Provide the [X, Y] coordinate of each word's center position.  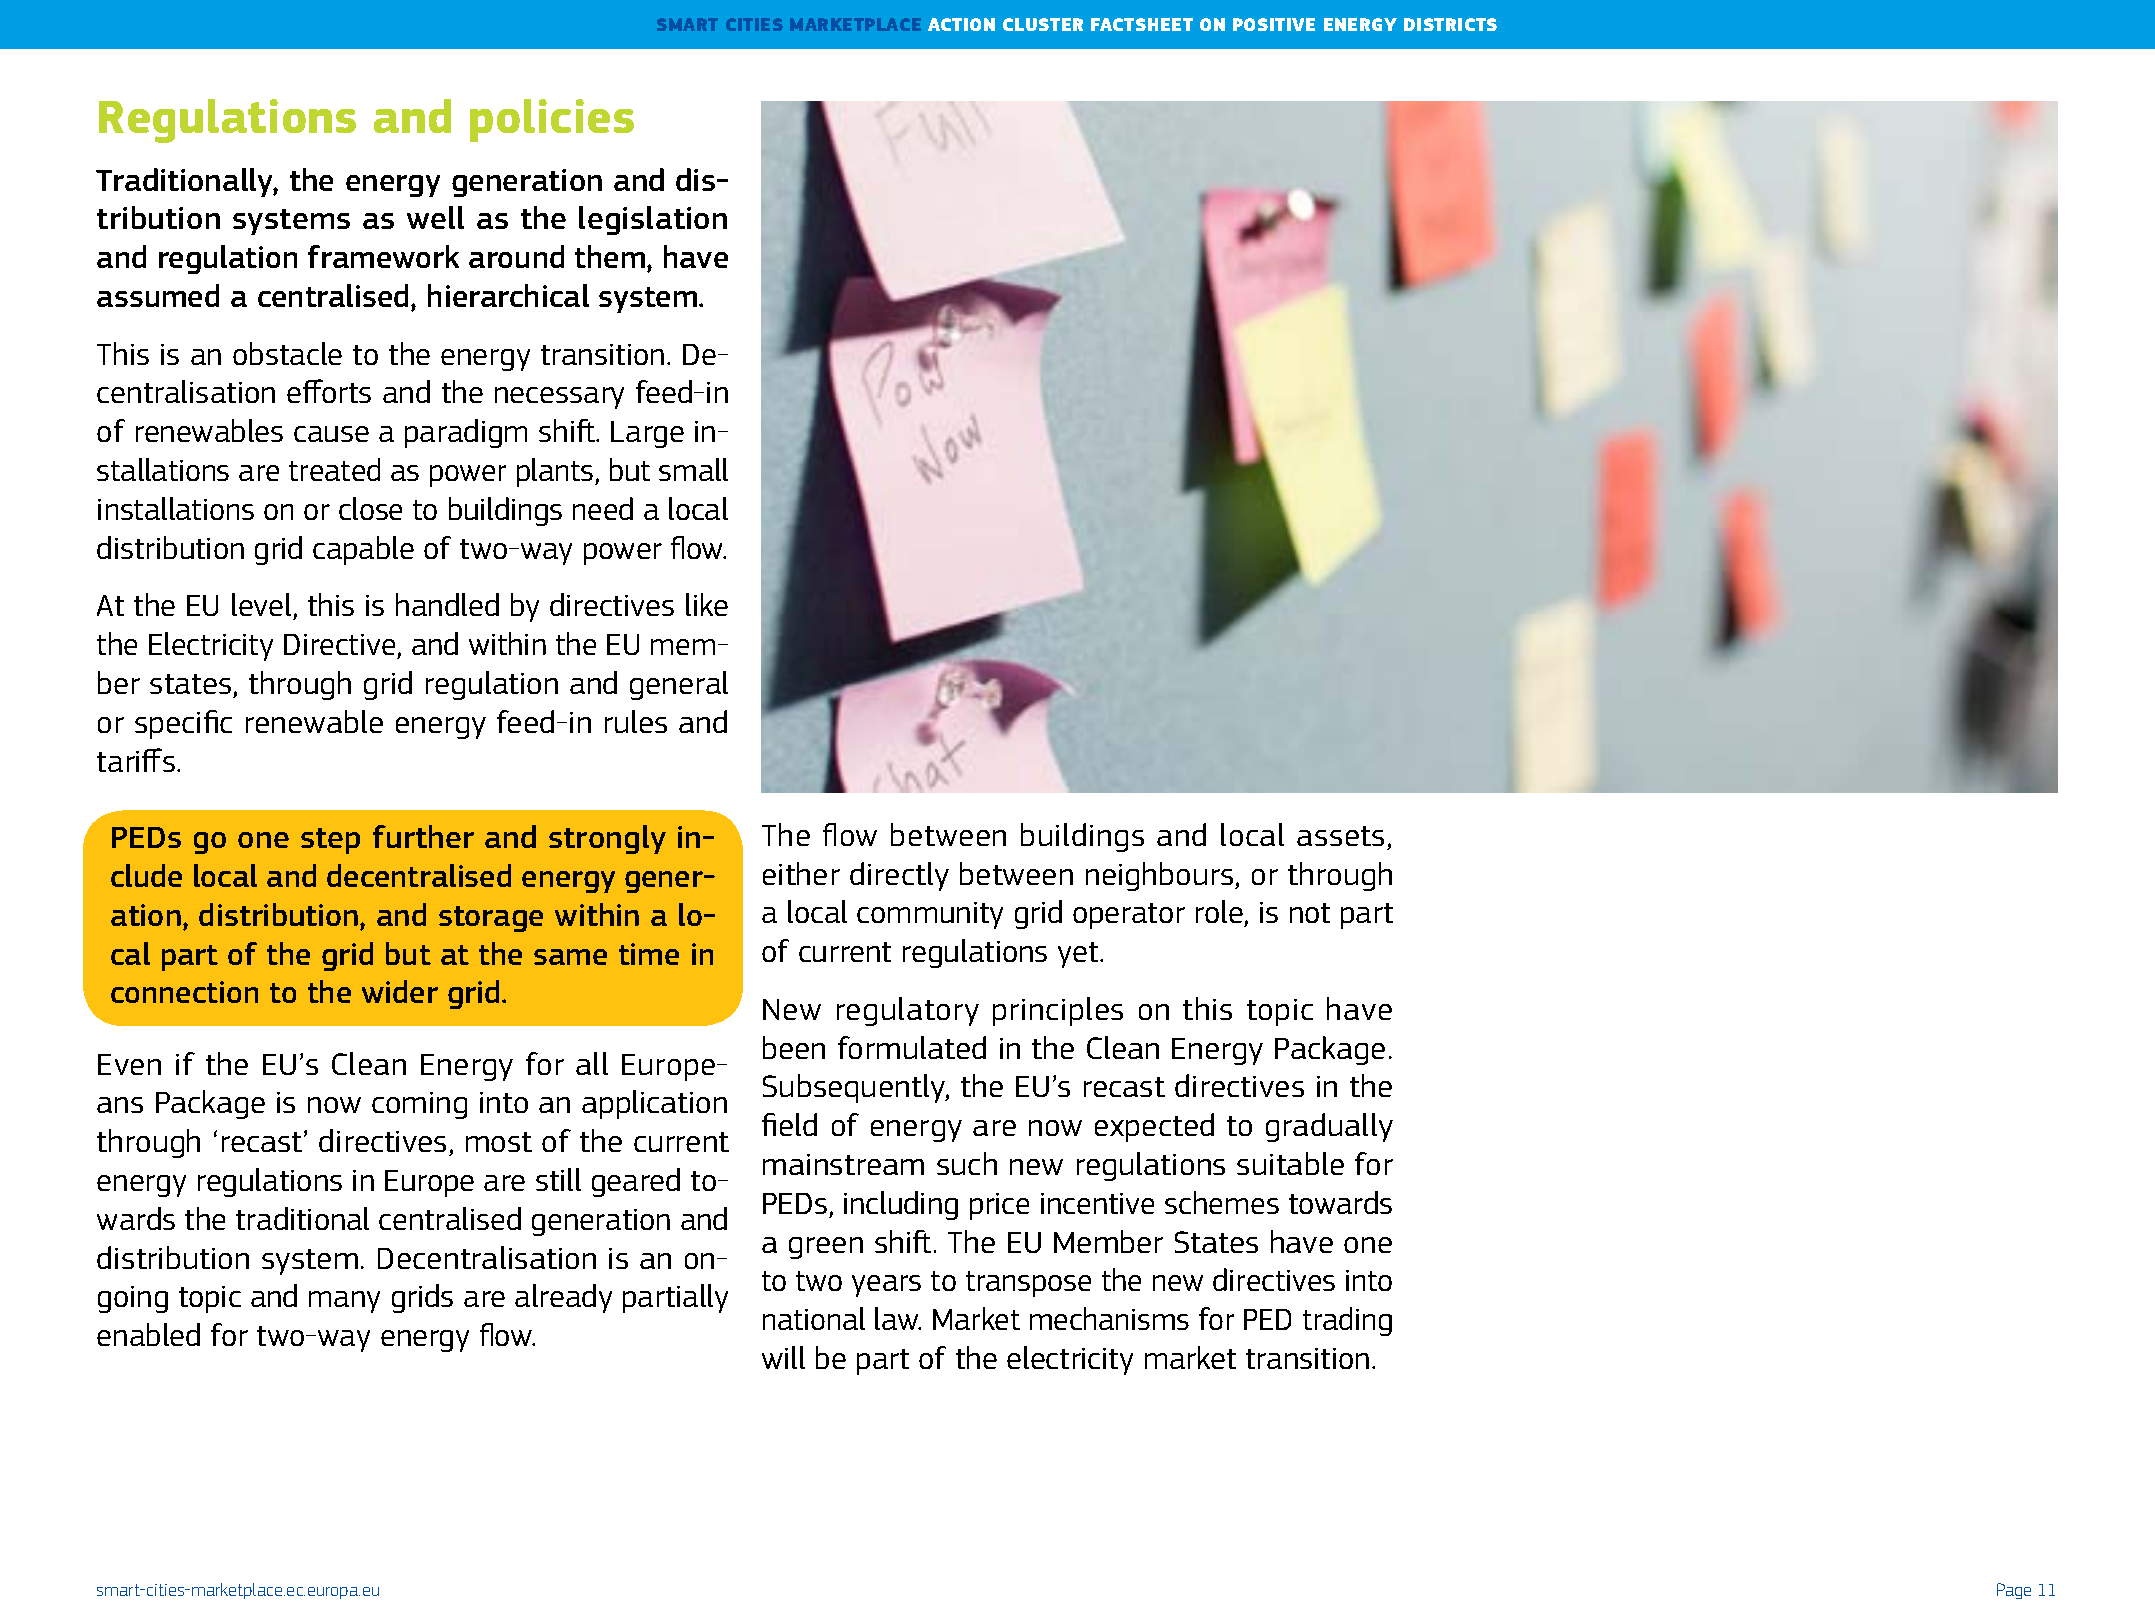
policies [552, 120]
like [707, 604]
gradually [1329, 1127]
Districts [1450, 24]
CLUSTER [1043, 24]
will [783, 1357]
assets [1340, 836]
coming [419, 1105]
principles [1058, 1011]
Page [2014, 1591]
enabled [148, 1334]
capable [363, 550]
